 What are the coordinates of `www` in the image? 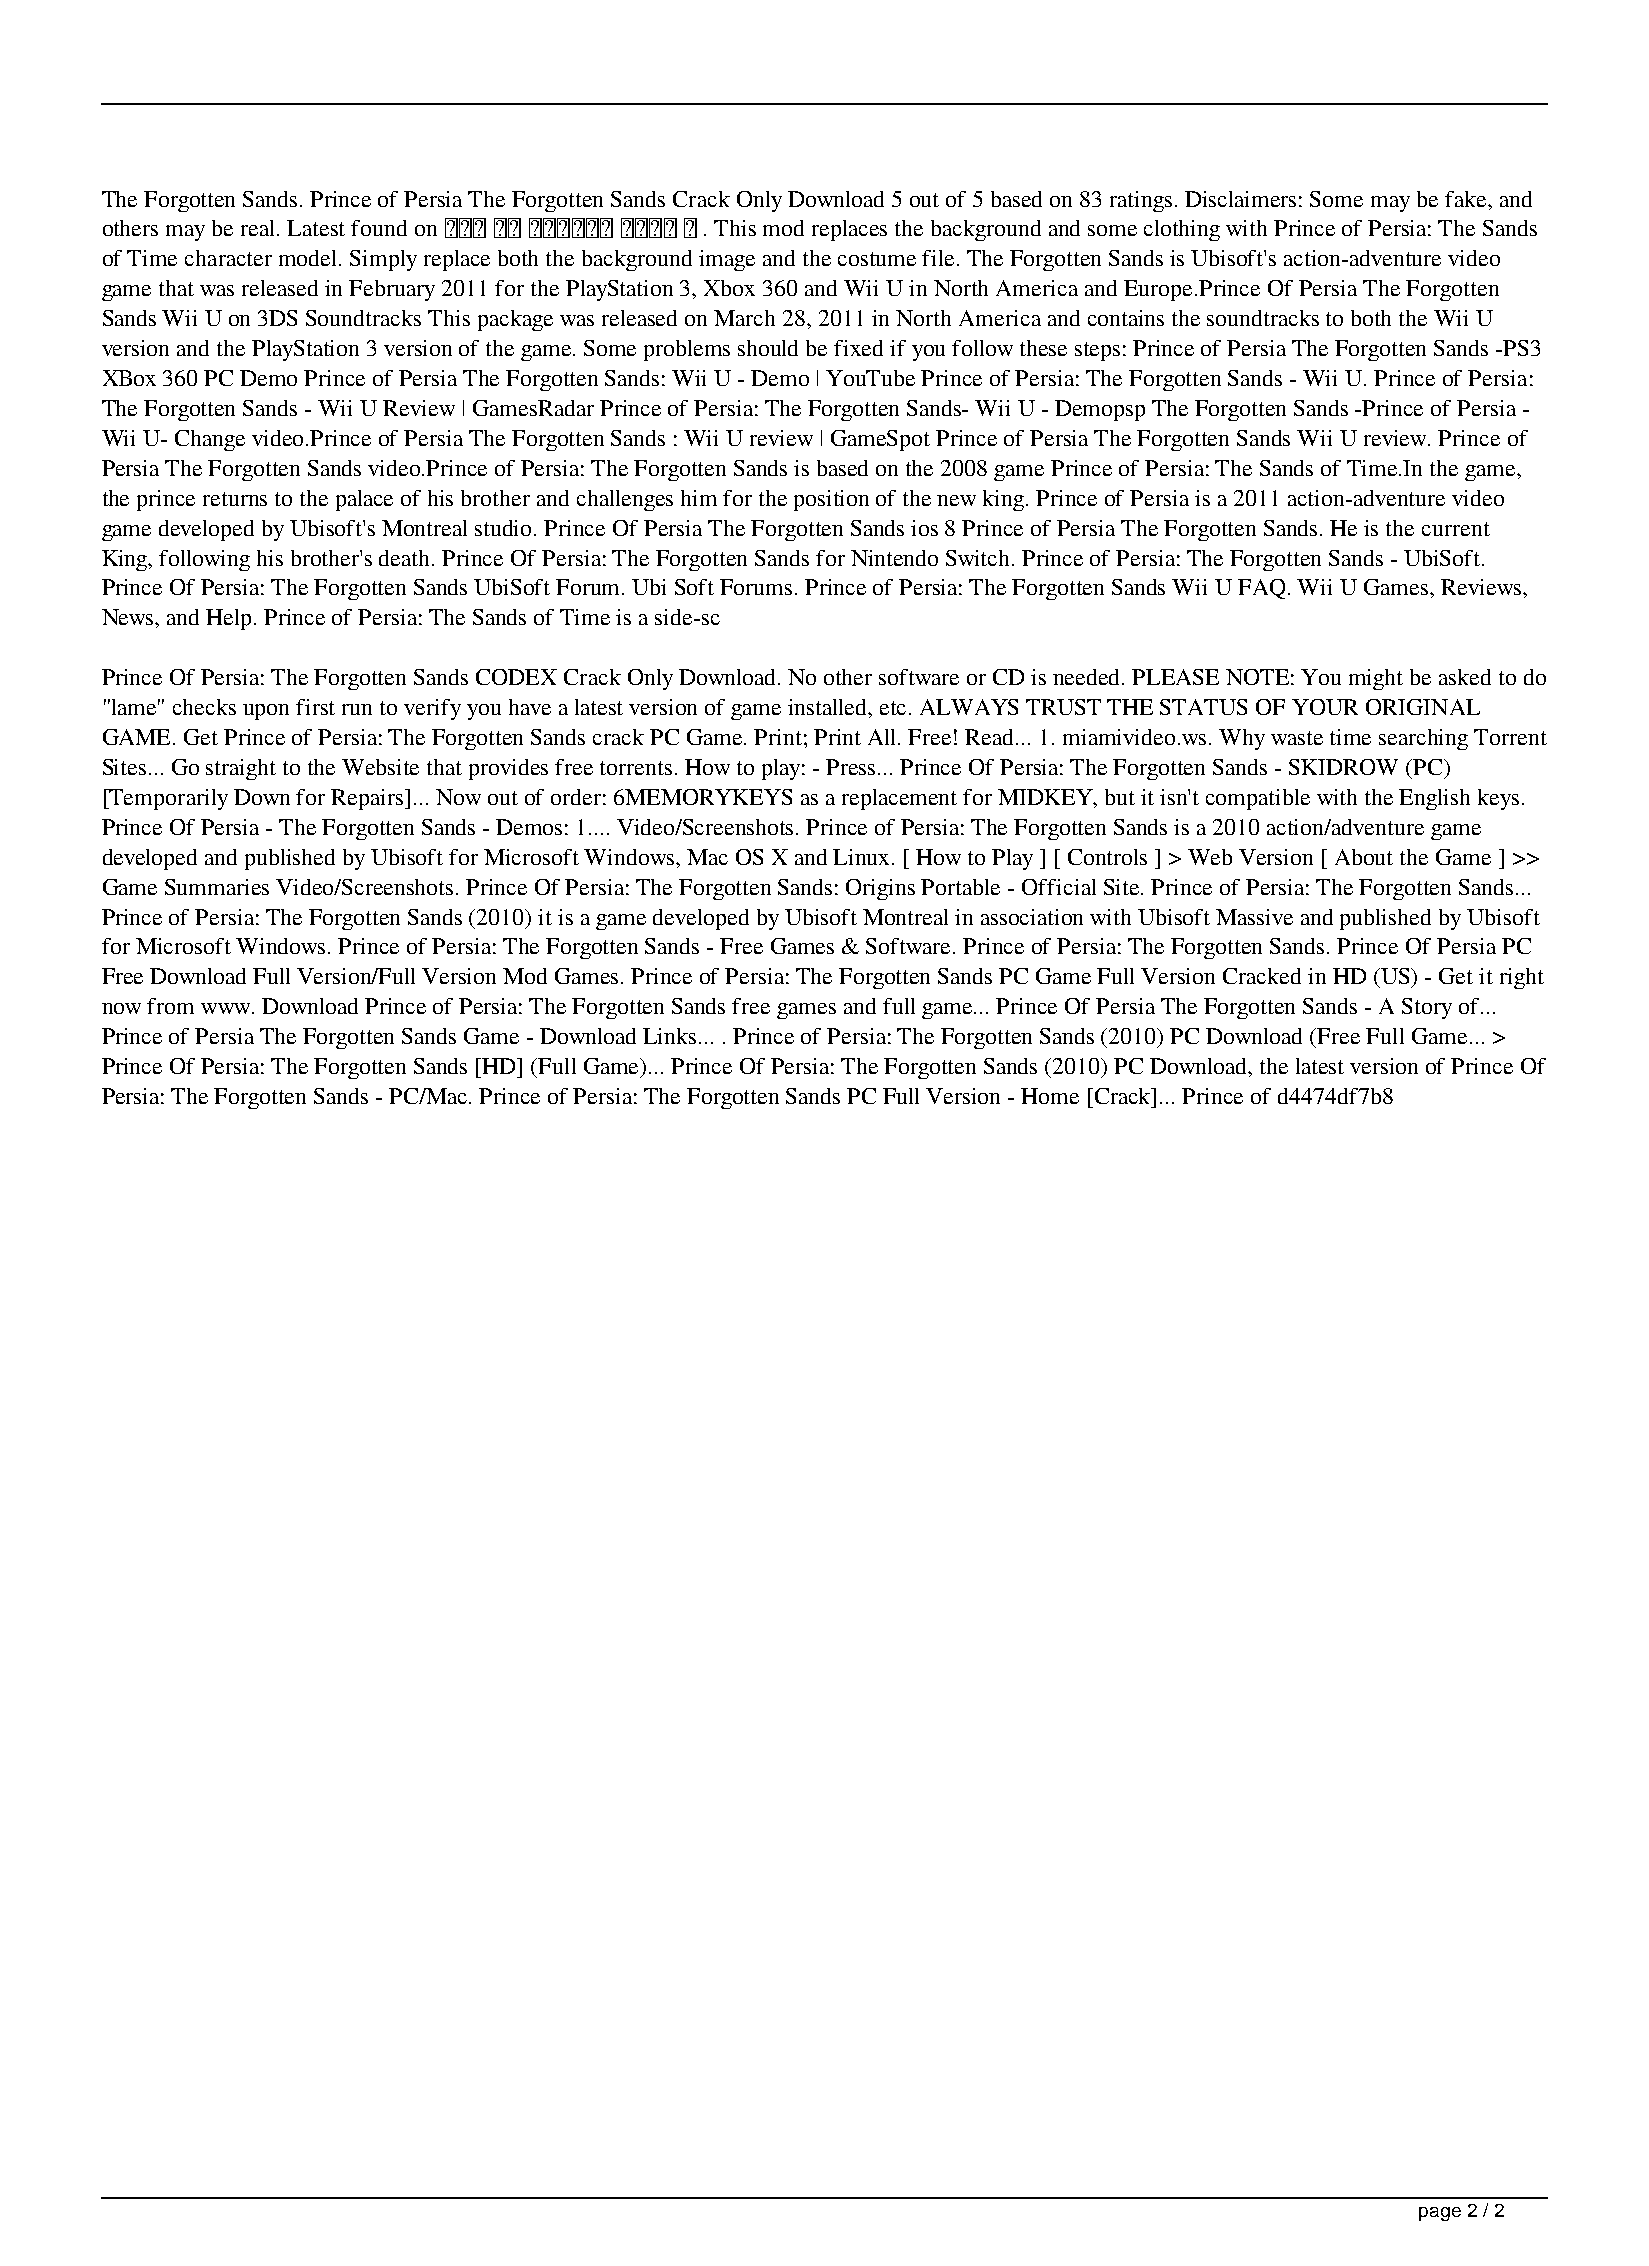 It's located at (227, 1008).
